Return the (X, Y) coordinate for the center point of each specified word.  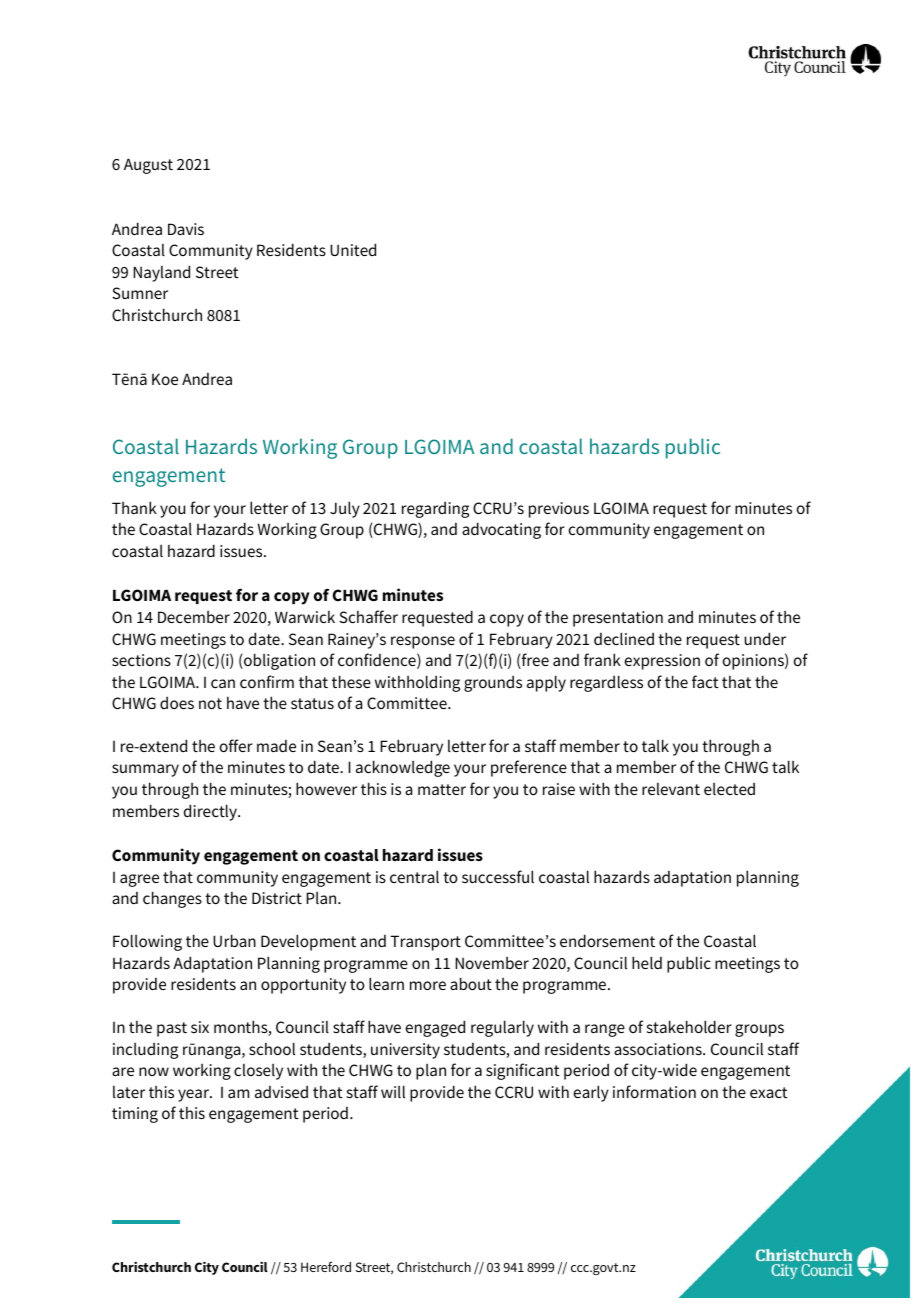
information (654, 1091)
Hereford (326, 1266)
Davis (186, 229)
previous (559, 510)
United (353, 249)
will (393, 1091)
